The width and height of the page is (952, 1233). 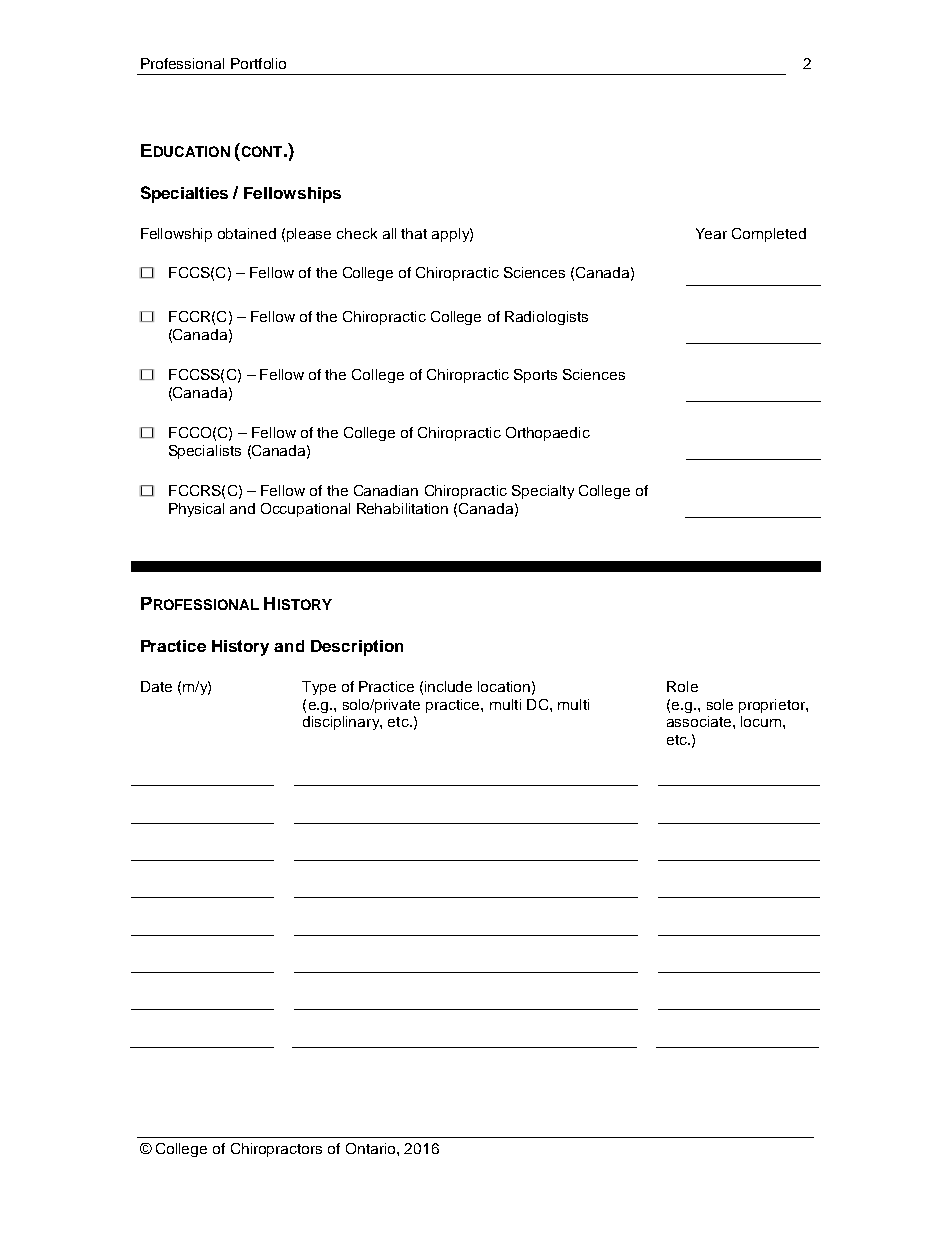 What do you see at coordinates (258, 63) in the page?
I see `Portfolio` at bounding box center [258, 63].
